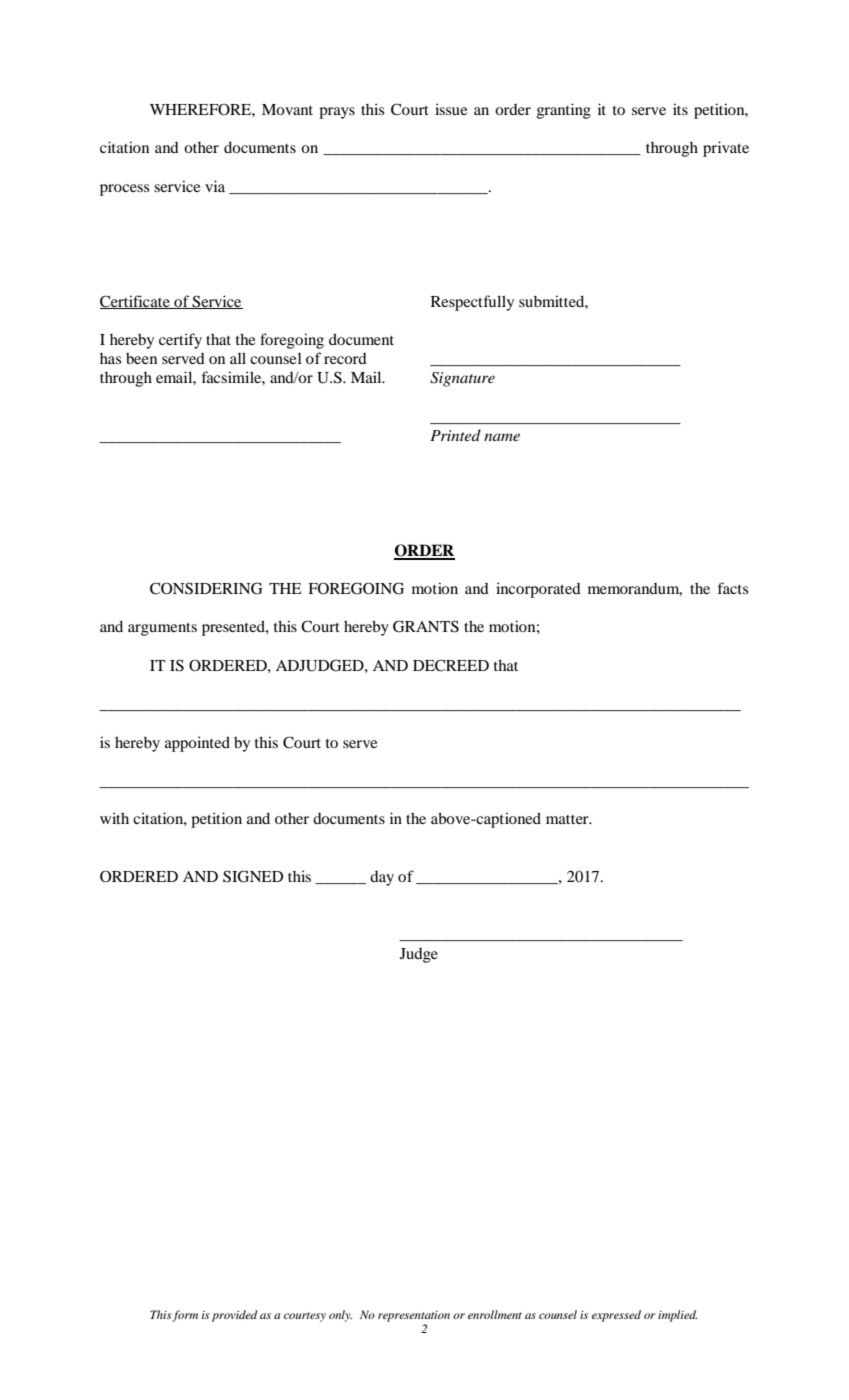  What do you see at coordinates (568, 819) in the screenshot?
I see `matter` at bounding box center [568, 819].
